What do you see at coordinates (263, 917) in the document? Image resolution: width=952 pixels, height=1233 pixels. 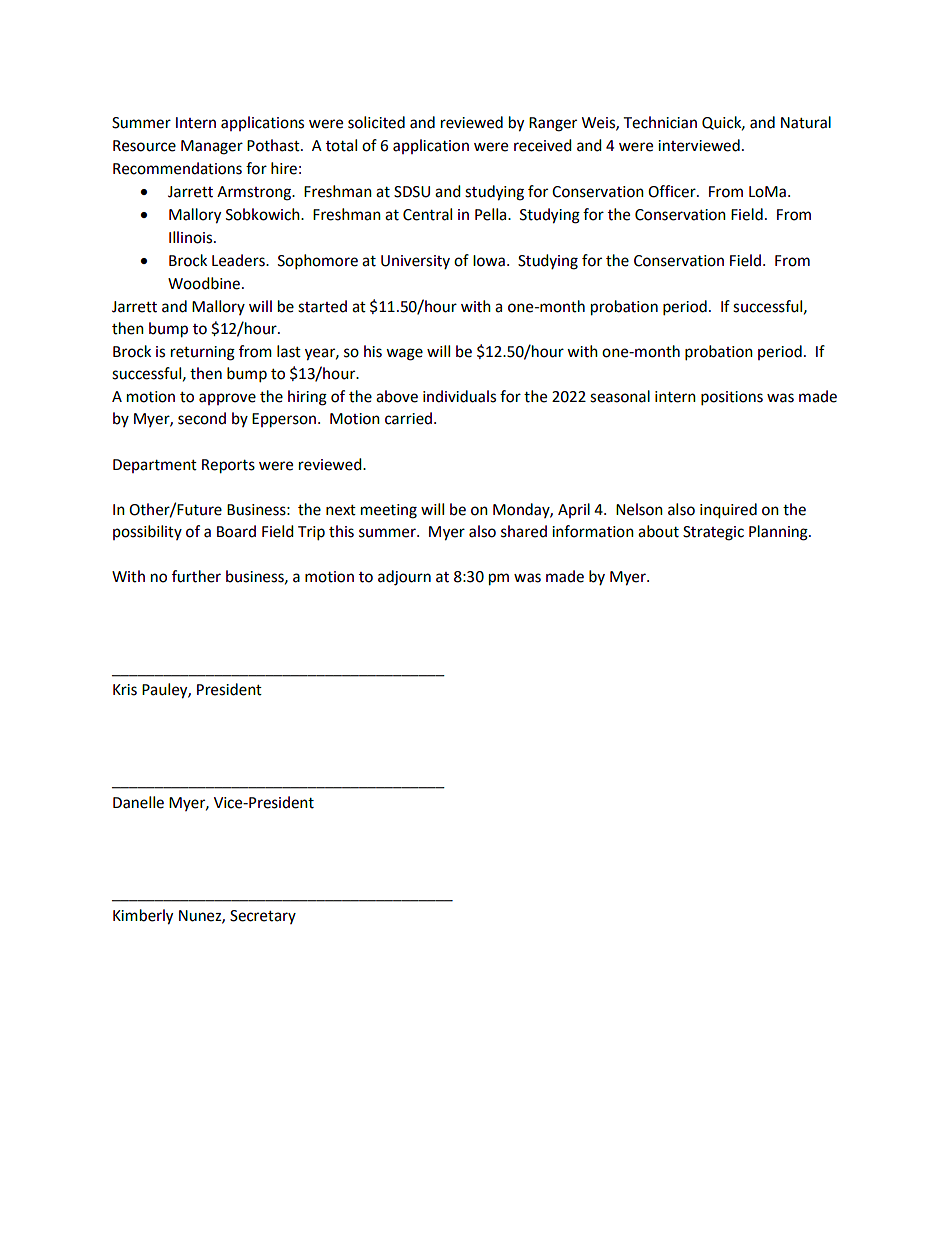 I see `Secretary` at bounding box center [263, 917].
